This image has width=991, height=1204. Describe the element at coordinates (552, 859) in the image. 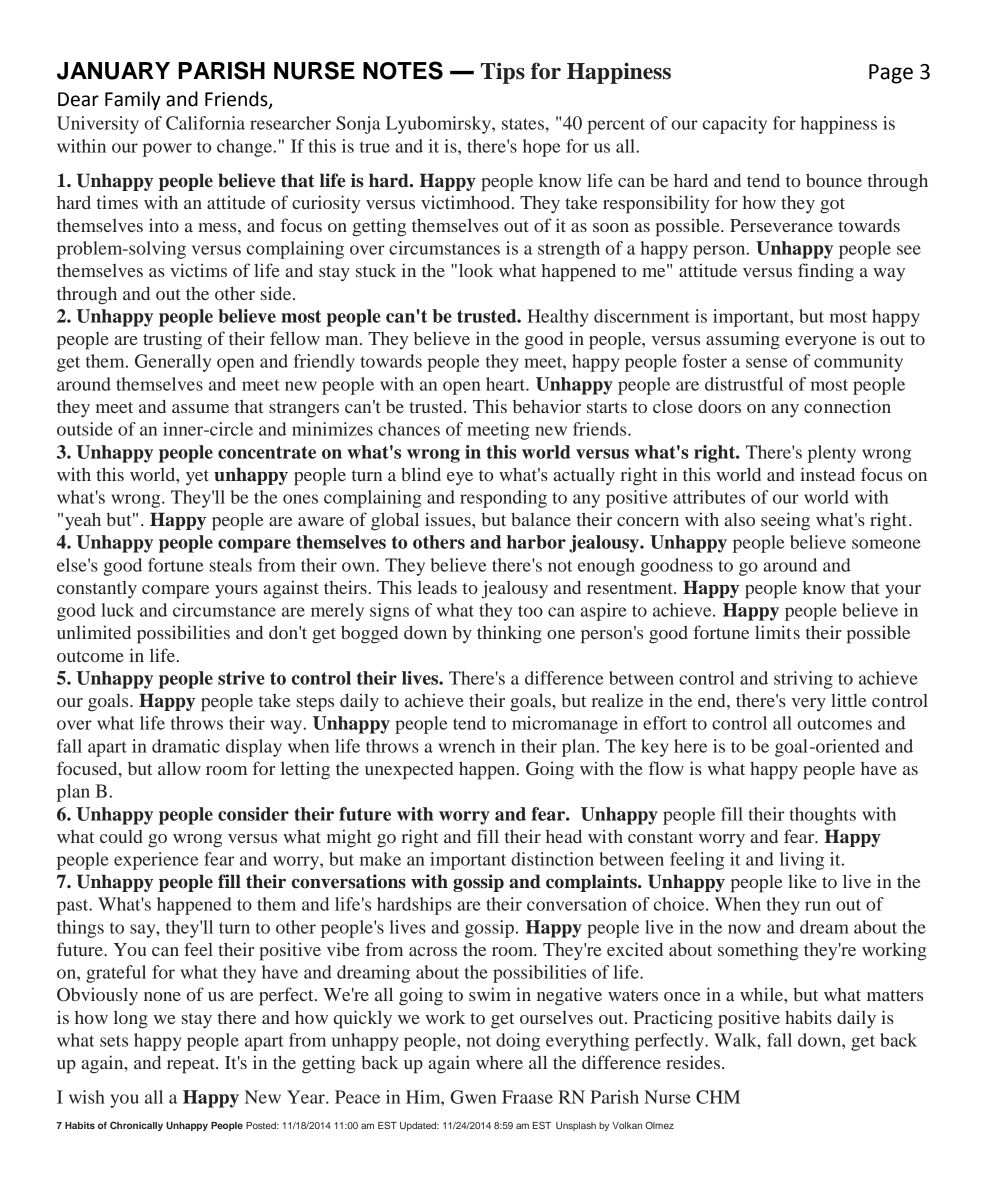

I see `distinction` at that location.
